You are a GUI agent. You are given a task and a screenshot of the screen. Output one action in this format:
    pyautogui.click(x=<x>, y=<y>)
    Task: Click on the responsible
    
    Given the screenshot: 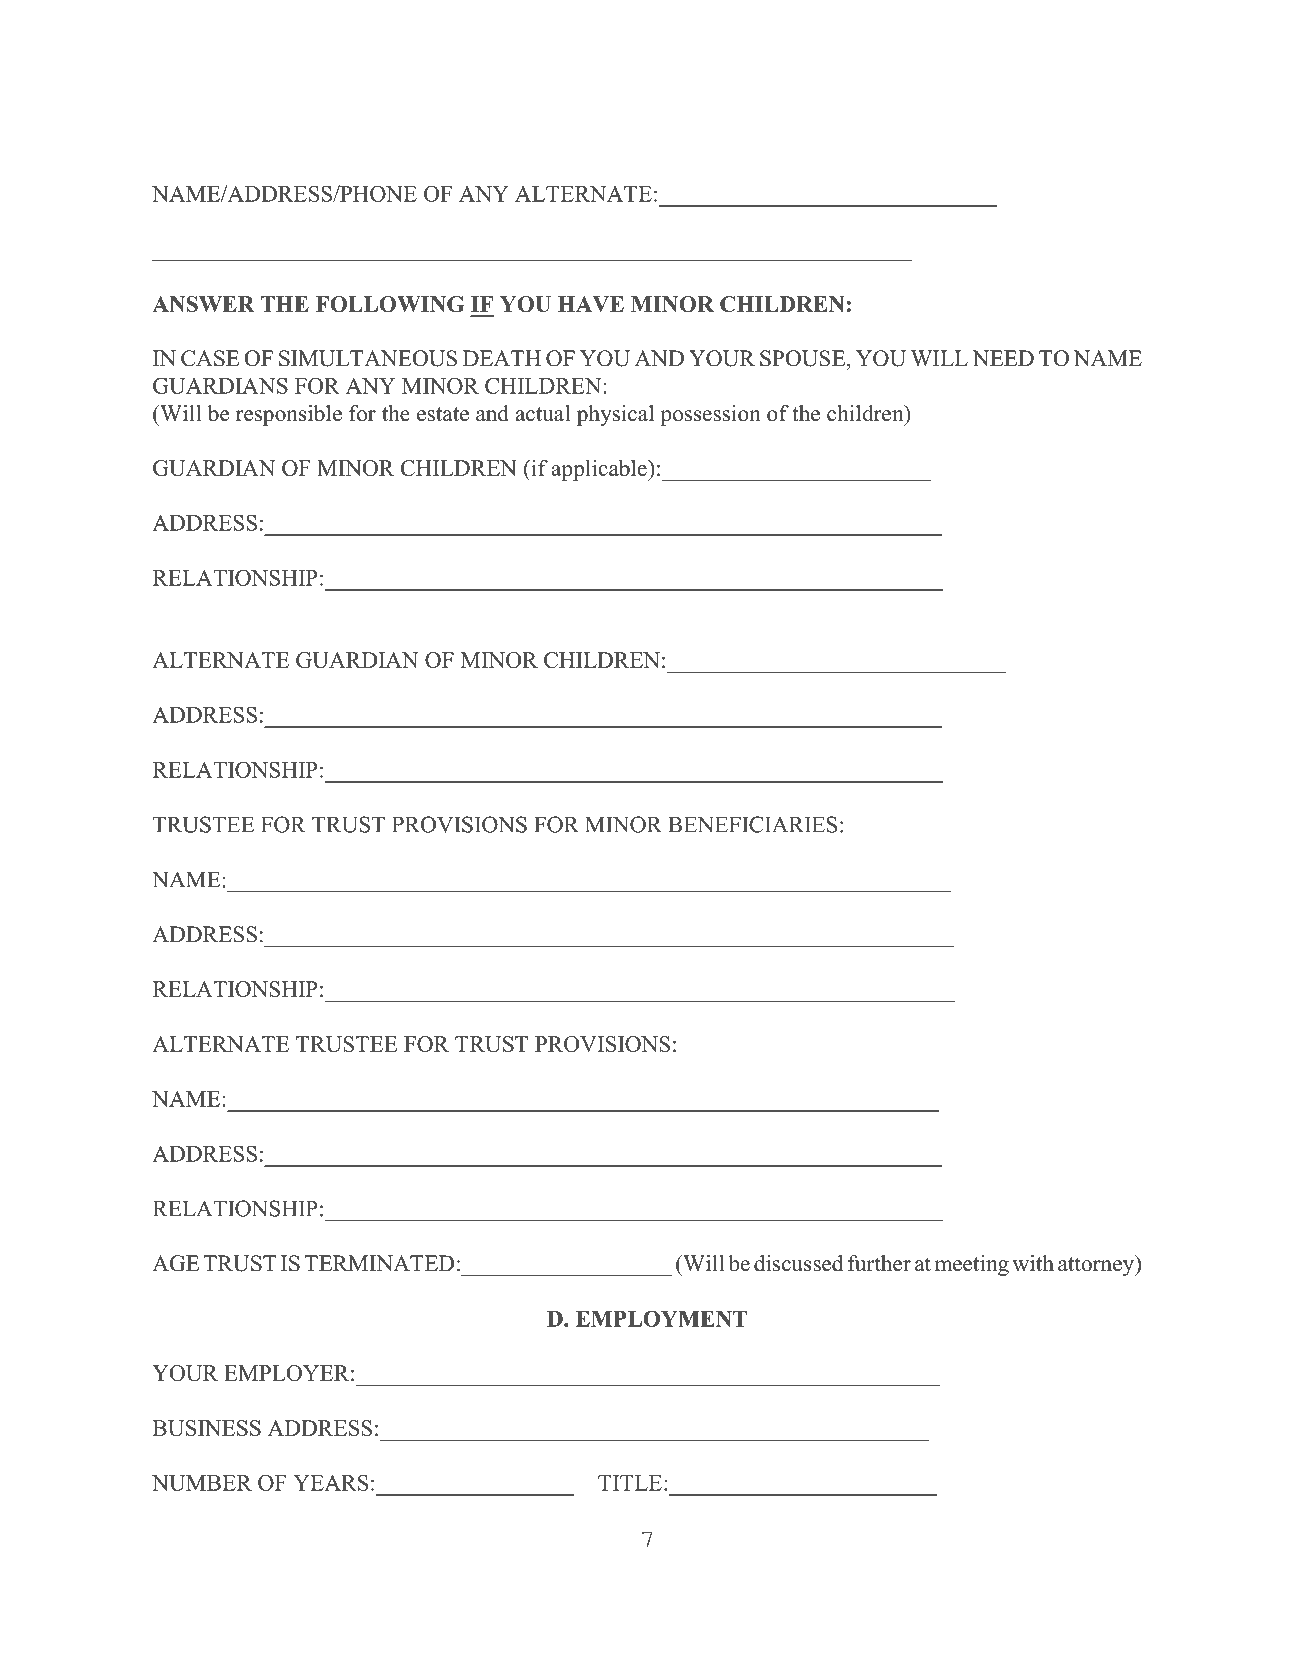 What is the action you would take?
    pyautogui.click(x=289, y=415)
